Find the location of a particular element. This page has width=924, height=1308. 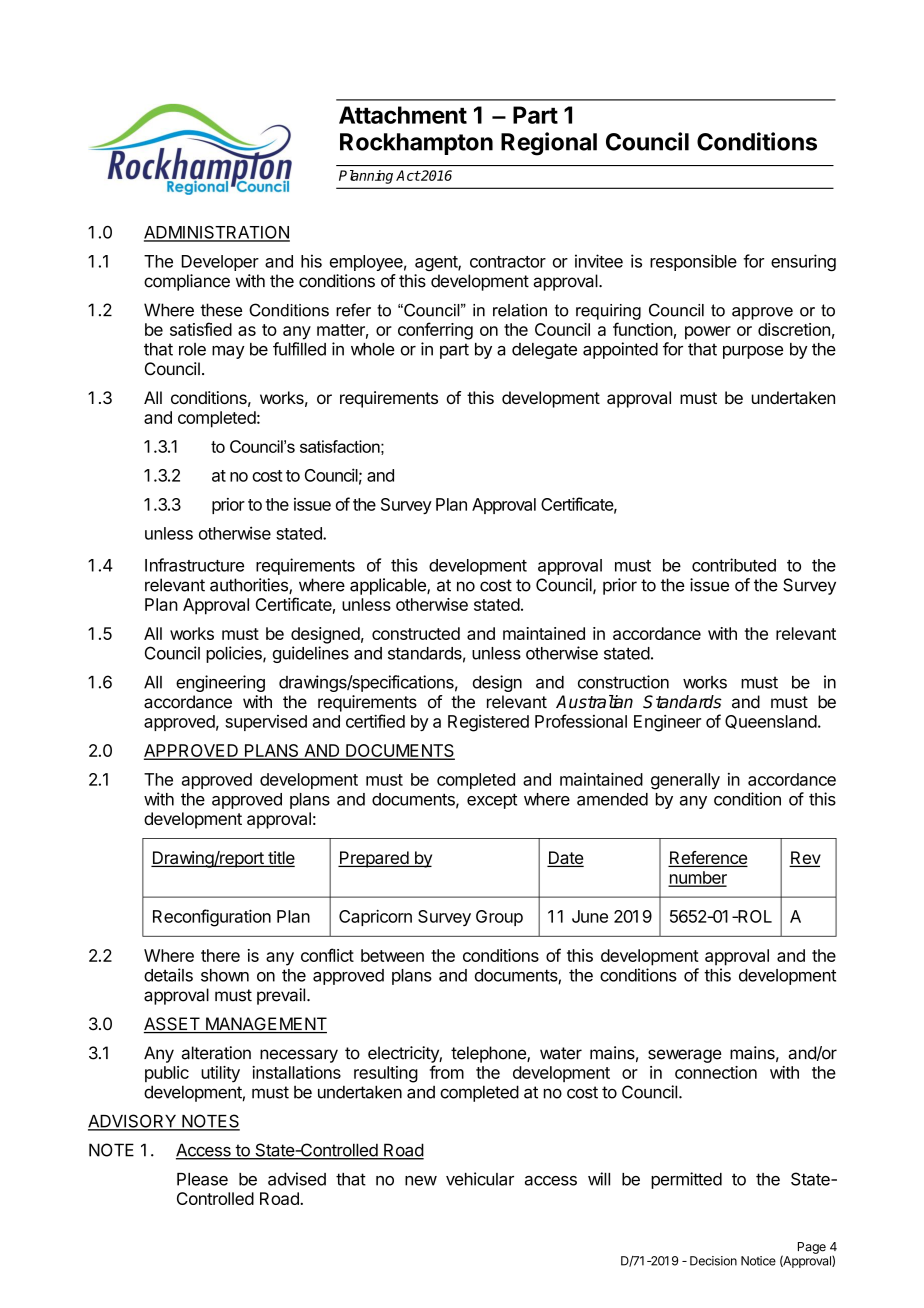

Regional is located at coordinates (549, 144).
